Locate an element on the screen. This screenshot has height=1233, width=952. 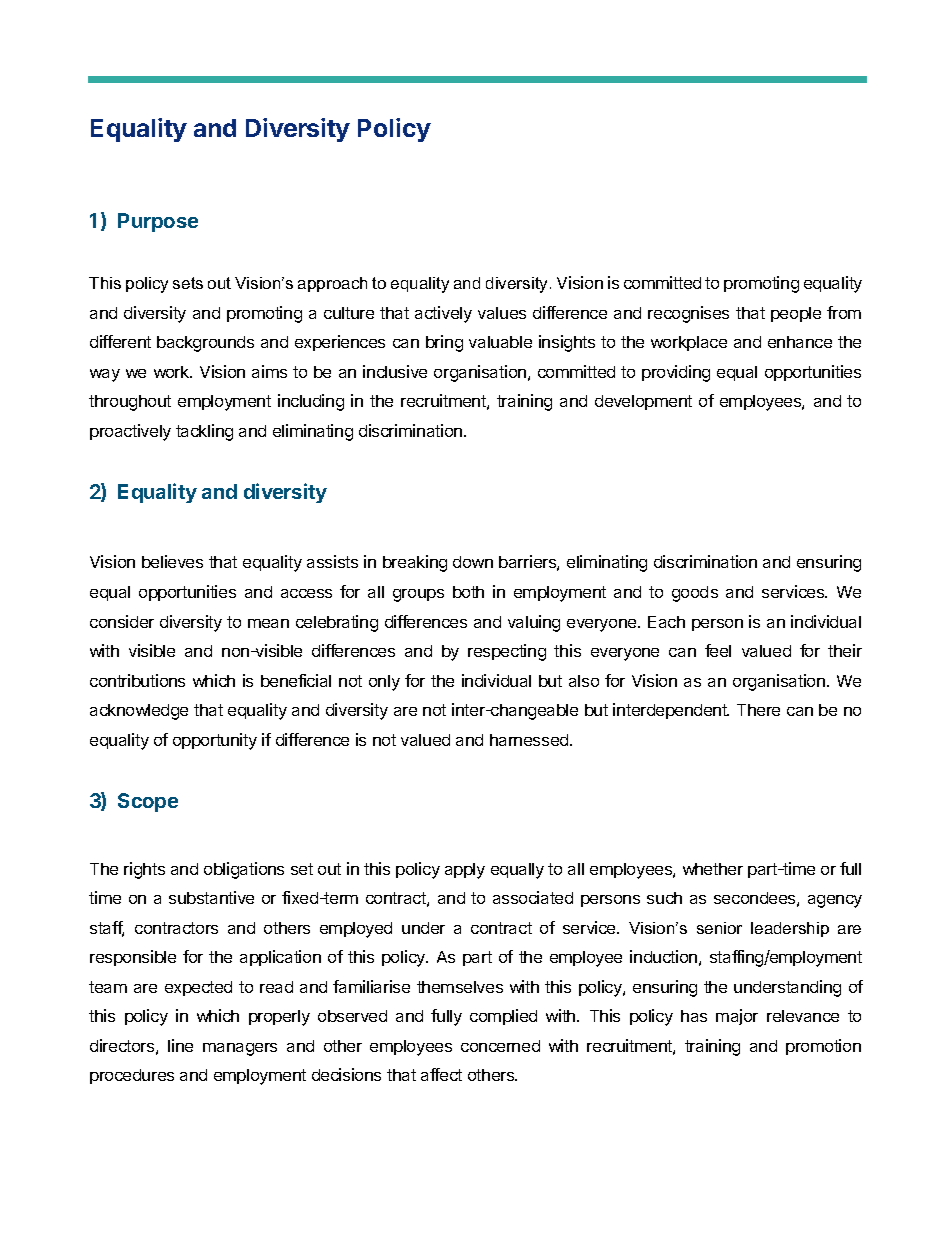
contributions is located at coordinates (137, 680).
